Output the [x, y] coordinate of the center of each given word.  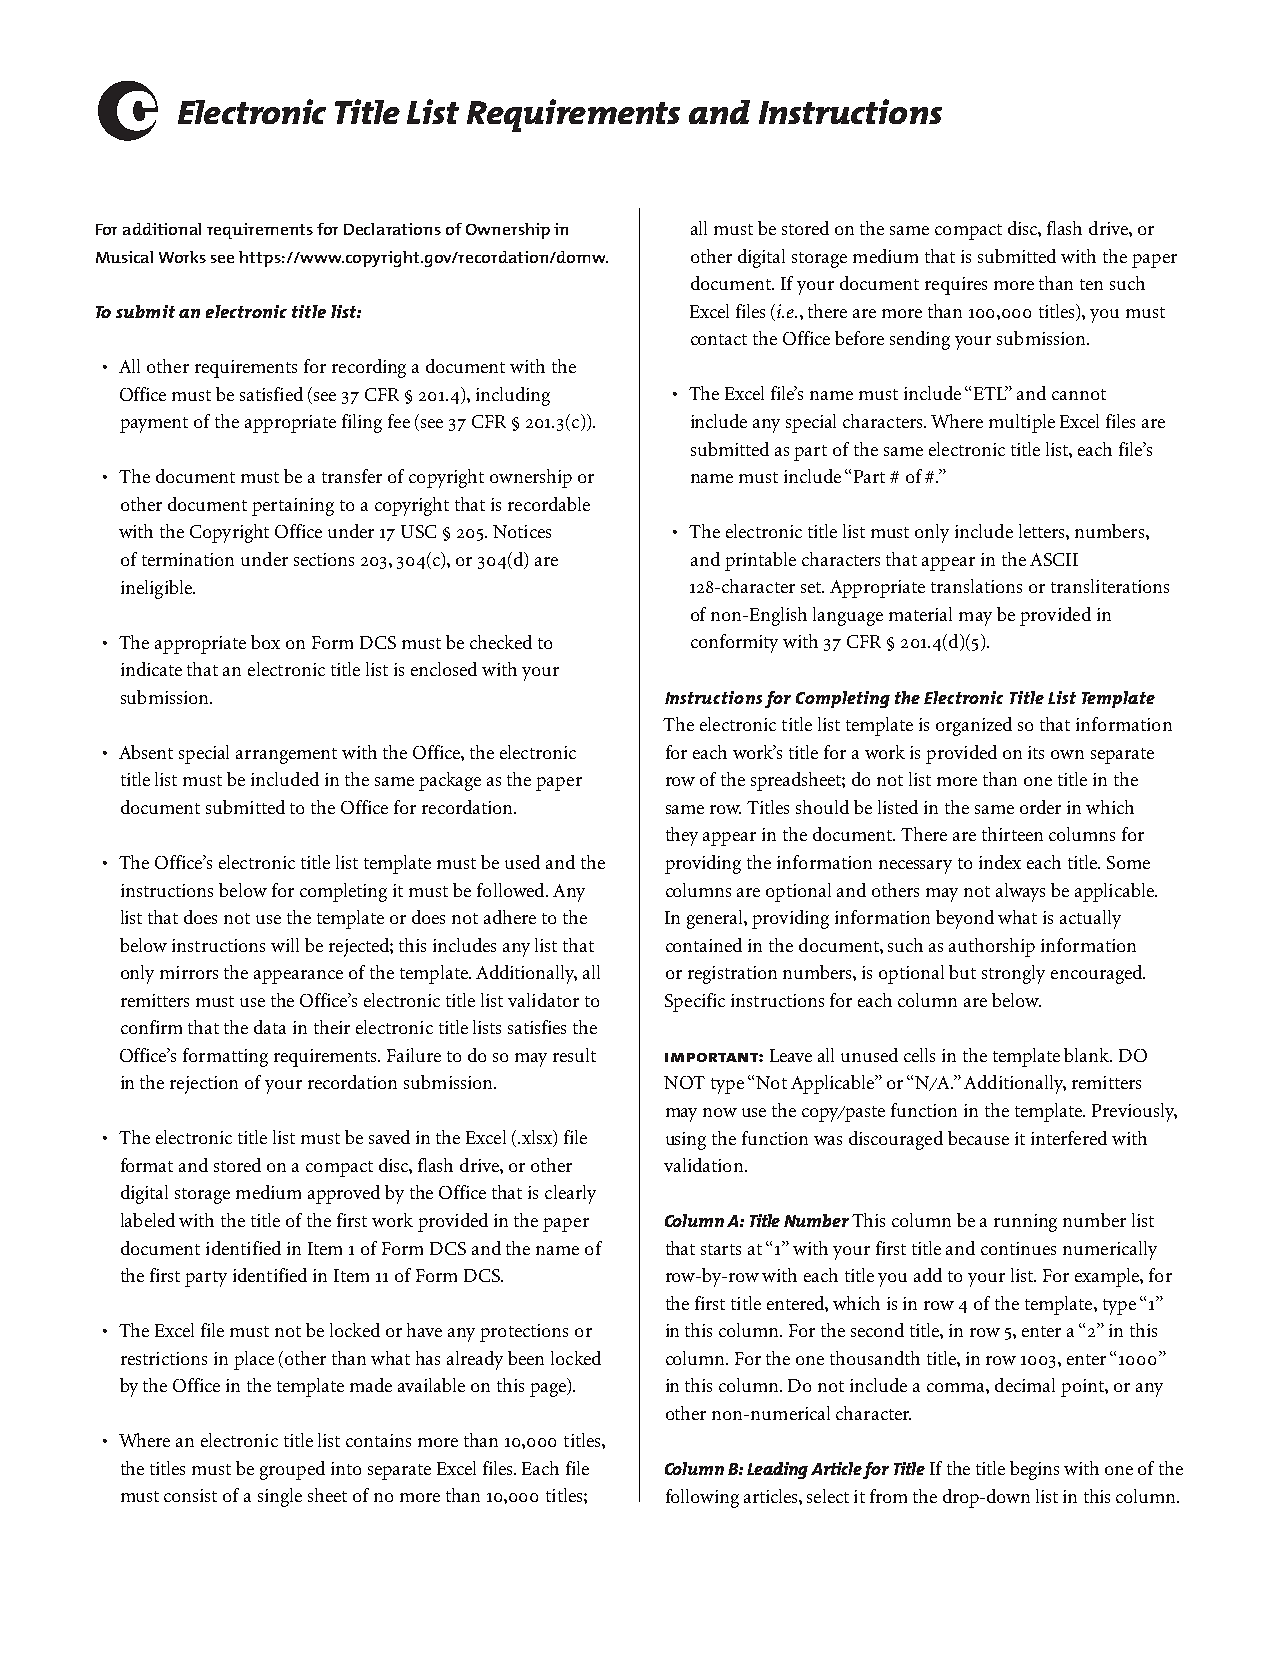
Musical [124, 257]
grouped [292, 1470]
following [702, 1498]
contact [719, 339]
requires [956, 286]
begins [1034, 1470]
